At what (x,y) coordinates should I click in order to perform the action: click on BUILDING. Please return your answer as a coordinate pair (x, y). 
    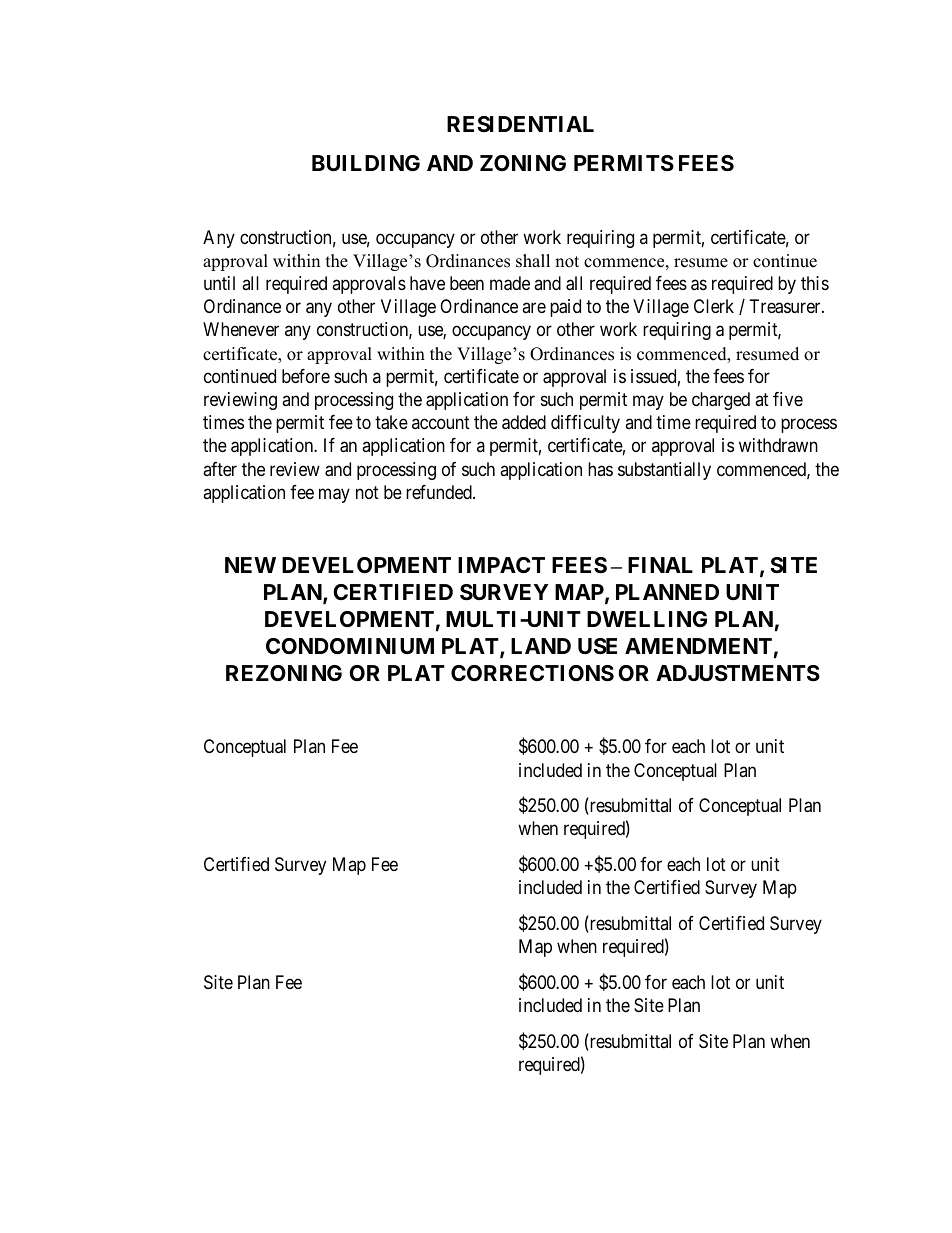
    Looking at the image, I should click on (366, 163).
